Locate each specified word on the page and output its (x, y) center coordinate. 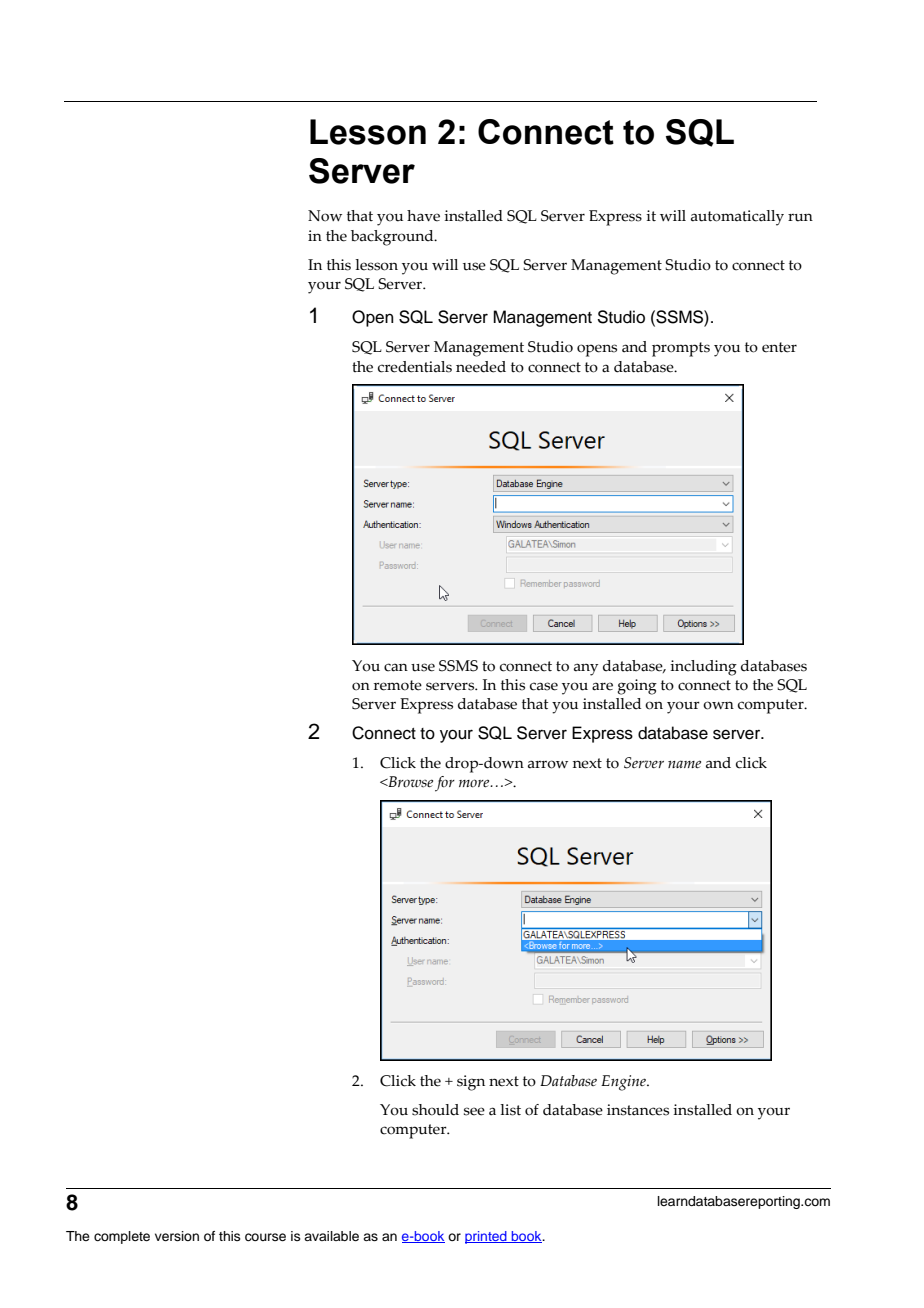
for (445, 784)
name (684, 764)
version (177, 1236)
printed (487, 1237)
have (423, 216)
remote (398, 685)
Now (325, 216)
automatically (737, 218)
